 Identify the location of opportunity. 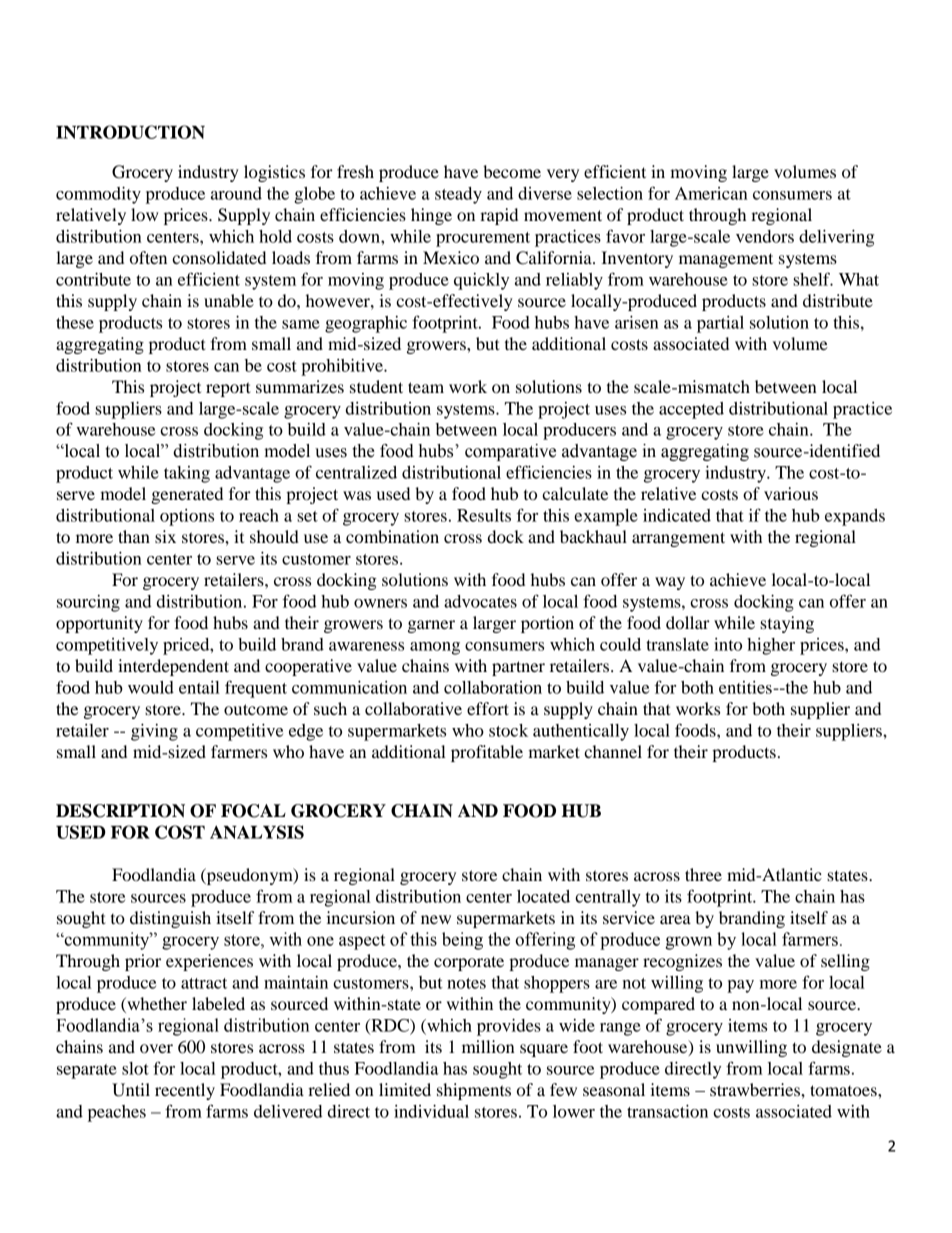
(99, 624).
